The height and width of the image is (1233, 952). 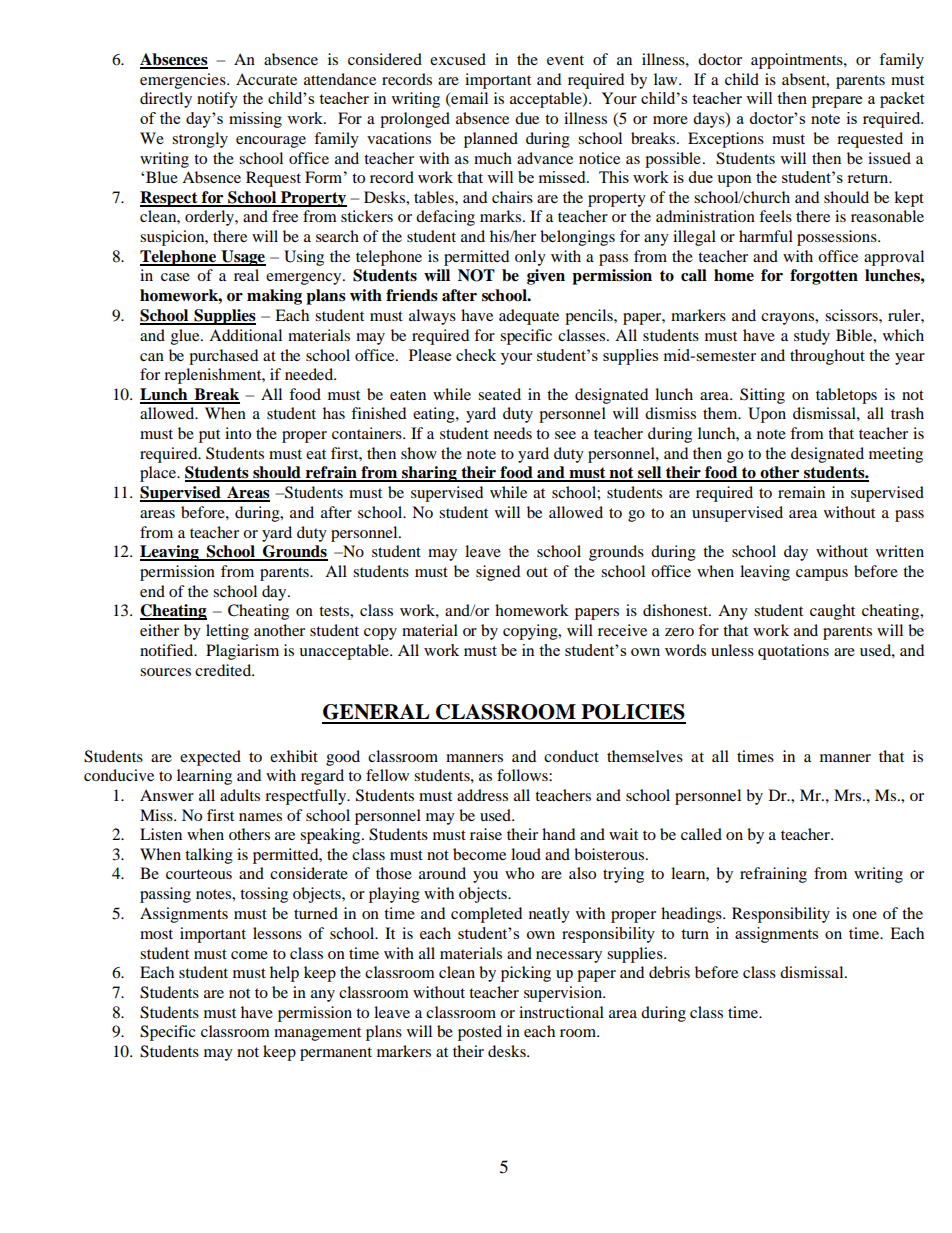 I want to click on adults, so click(x=240, y=795).
